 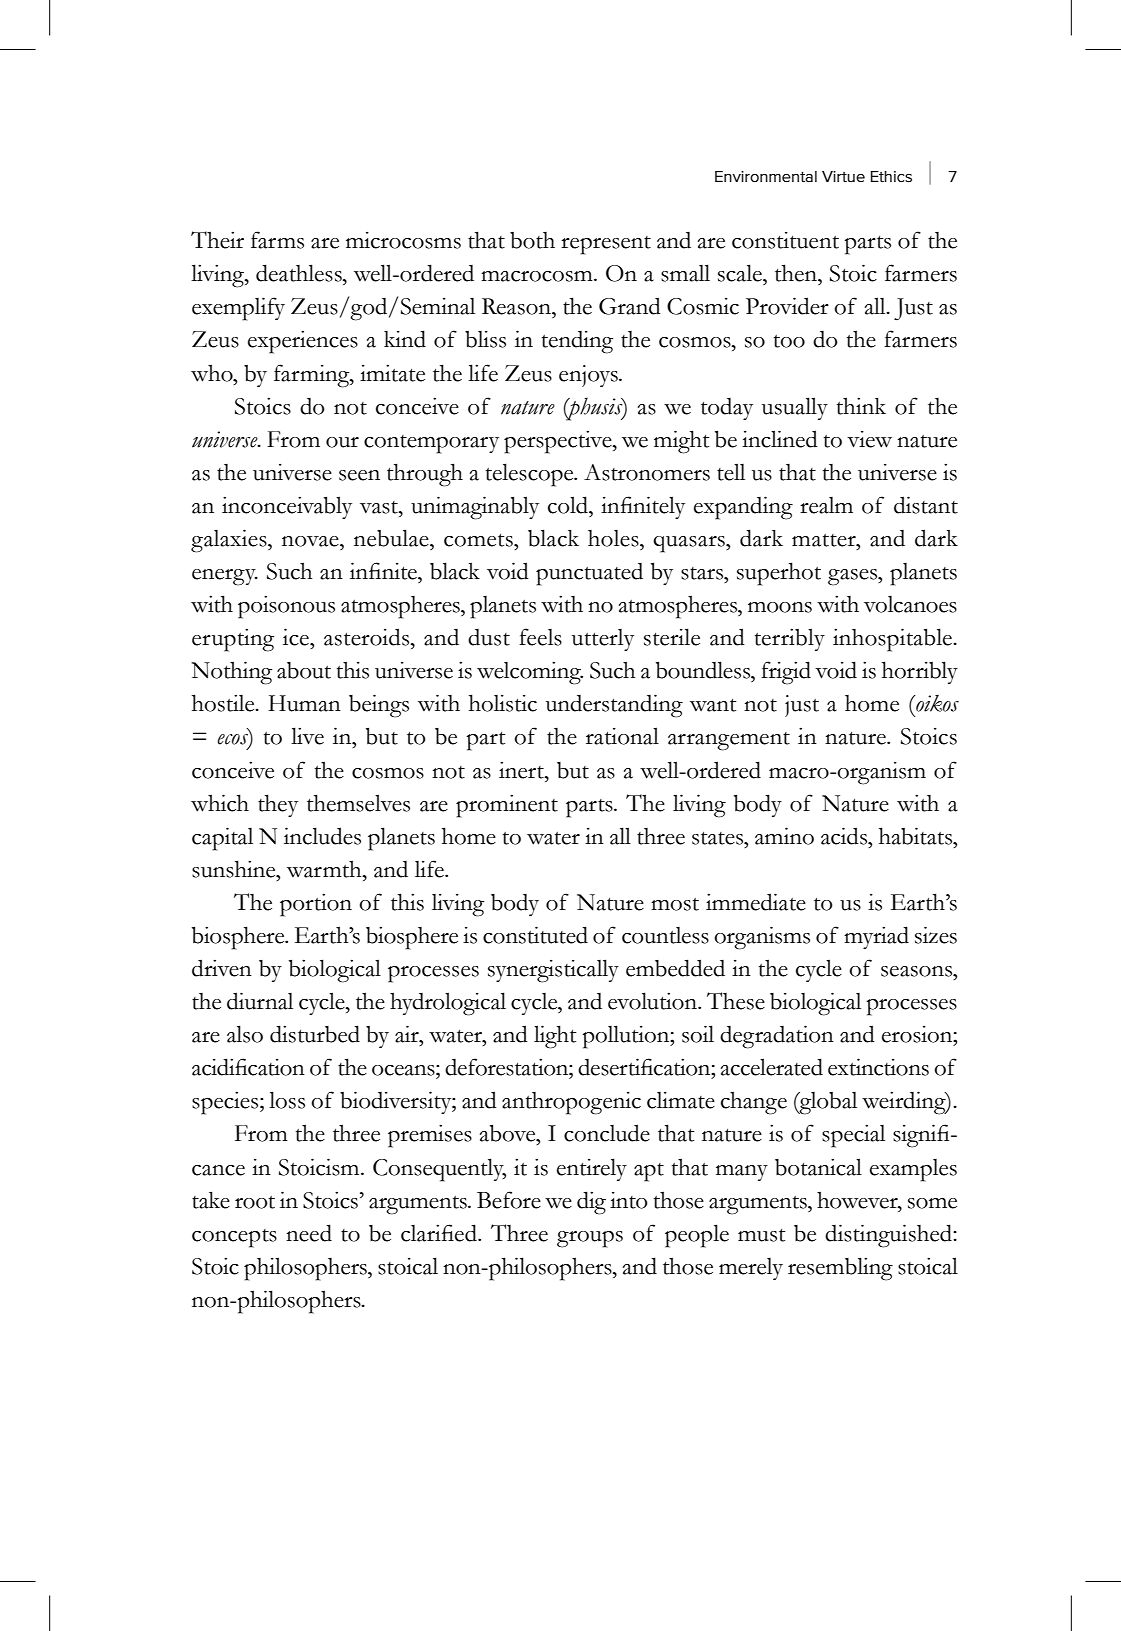 What do you see at coordinates (843, 176) in the screenshot?
I see `Virtue` at bounding box center [843, 176].
